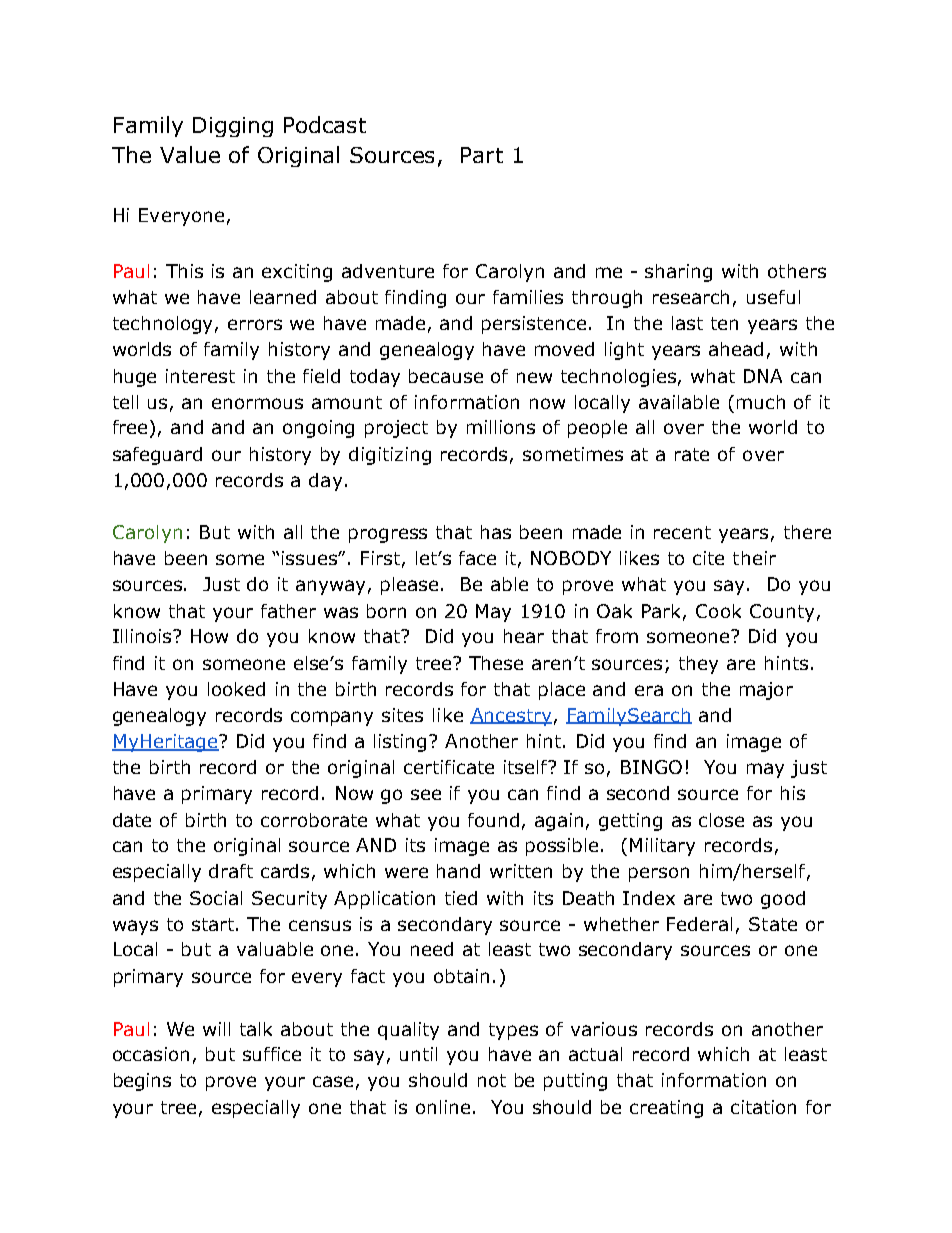  Describe the element at coordinates (524, 636) in the image. I see `hear` at that location.
